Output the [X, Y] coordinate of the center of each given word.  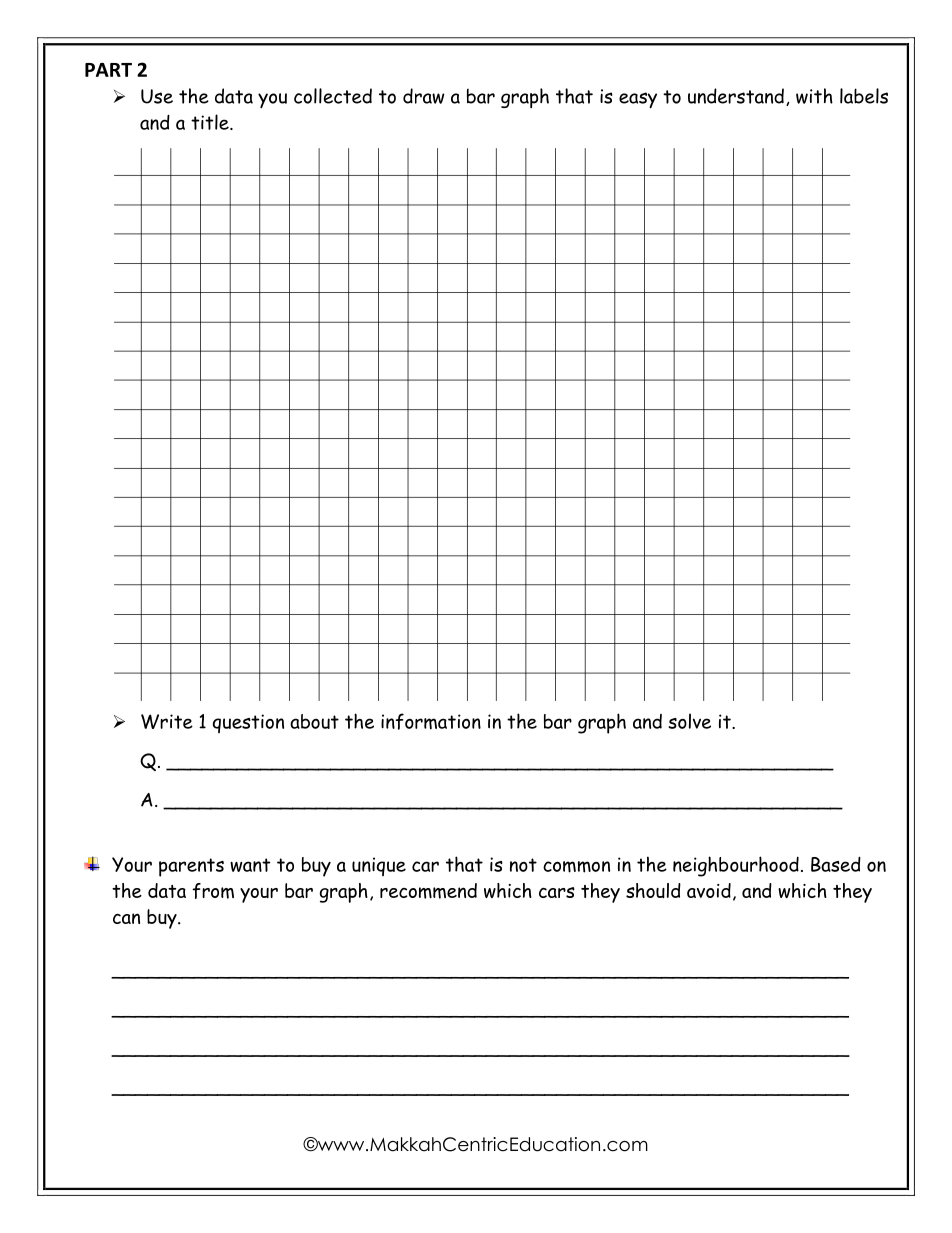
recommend [428, 891]
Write [167, 721]
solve [689, 721]
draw [424, 96]
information [431, 721]
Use [157, 96]
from [213, 891]
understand [736, 96]
